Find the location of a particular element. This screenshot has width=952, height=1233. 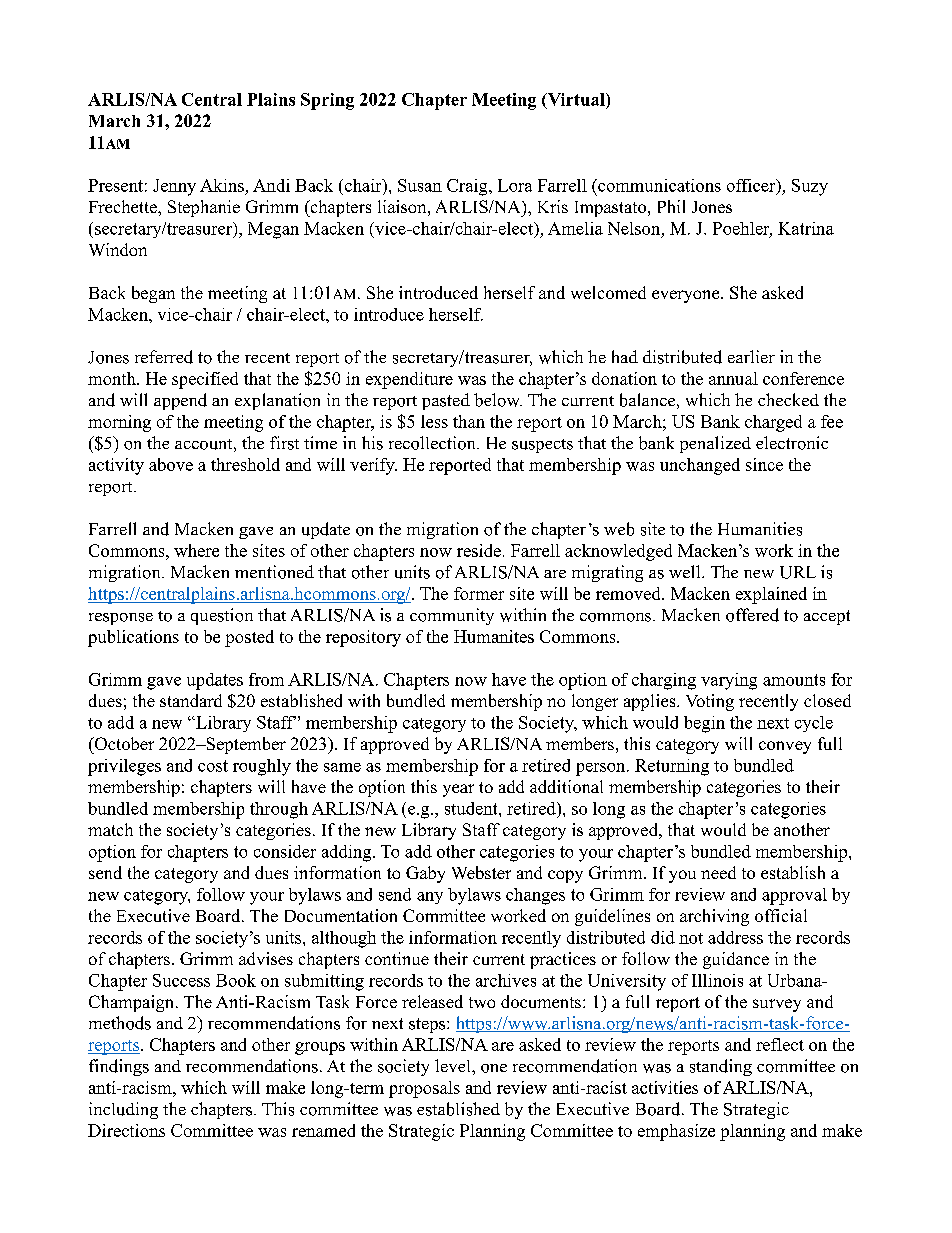

consider is located at coordinates (285, 851).
